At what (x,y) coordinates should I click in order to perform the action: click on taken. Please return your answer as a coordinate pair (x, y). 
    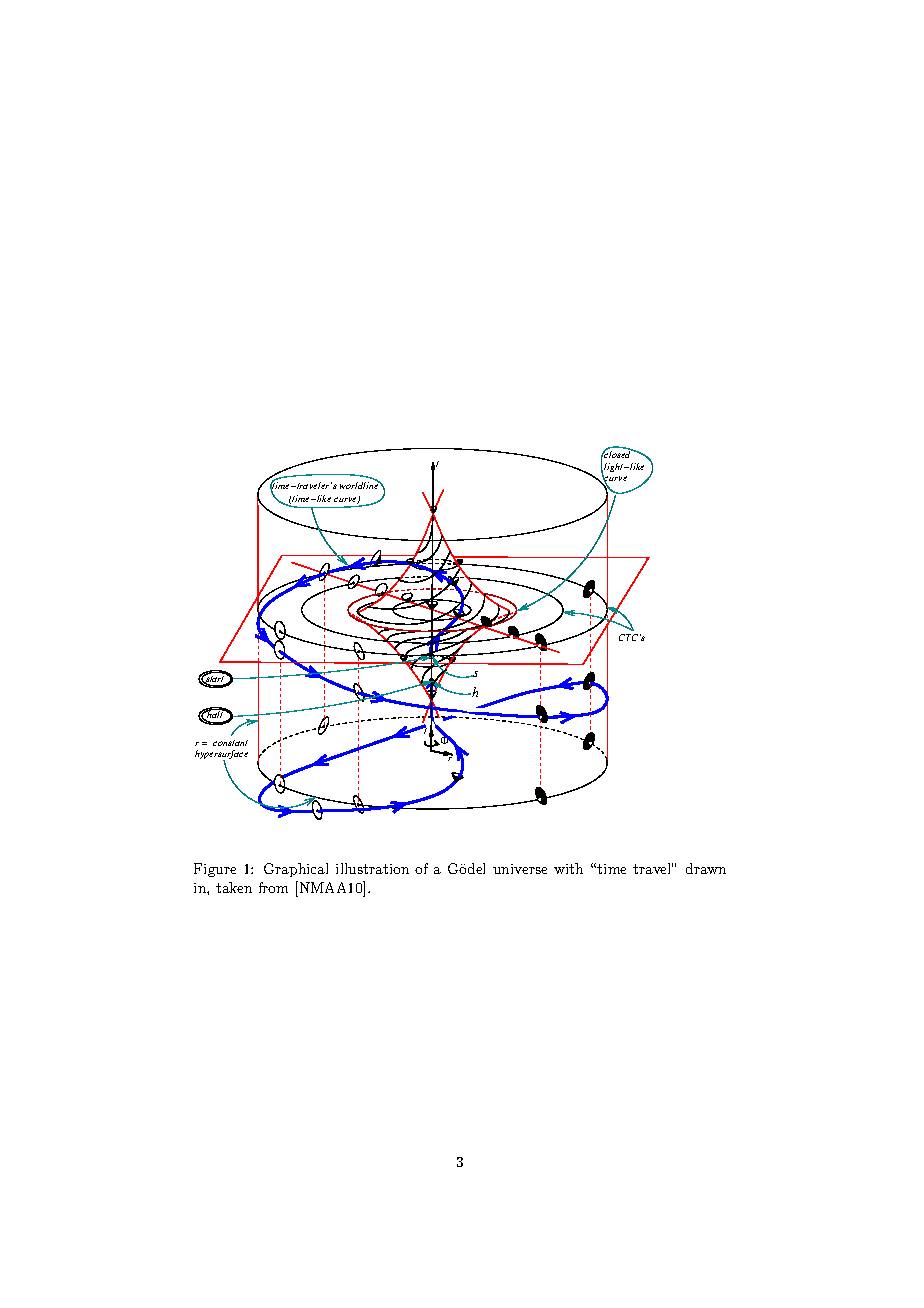
    Looking at the image, I should click on (234, 887).
